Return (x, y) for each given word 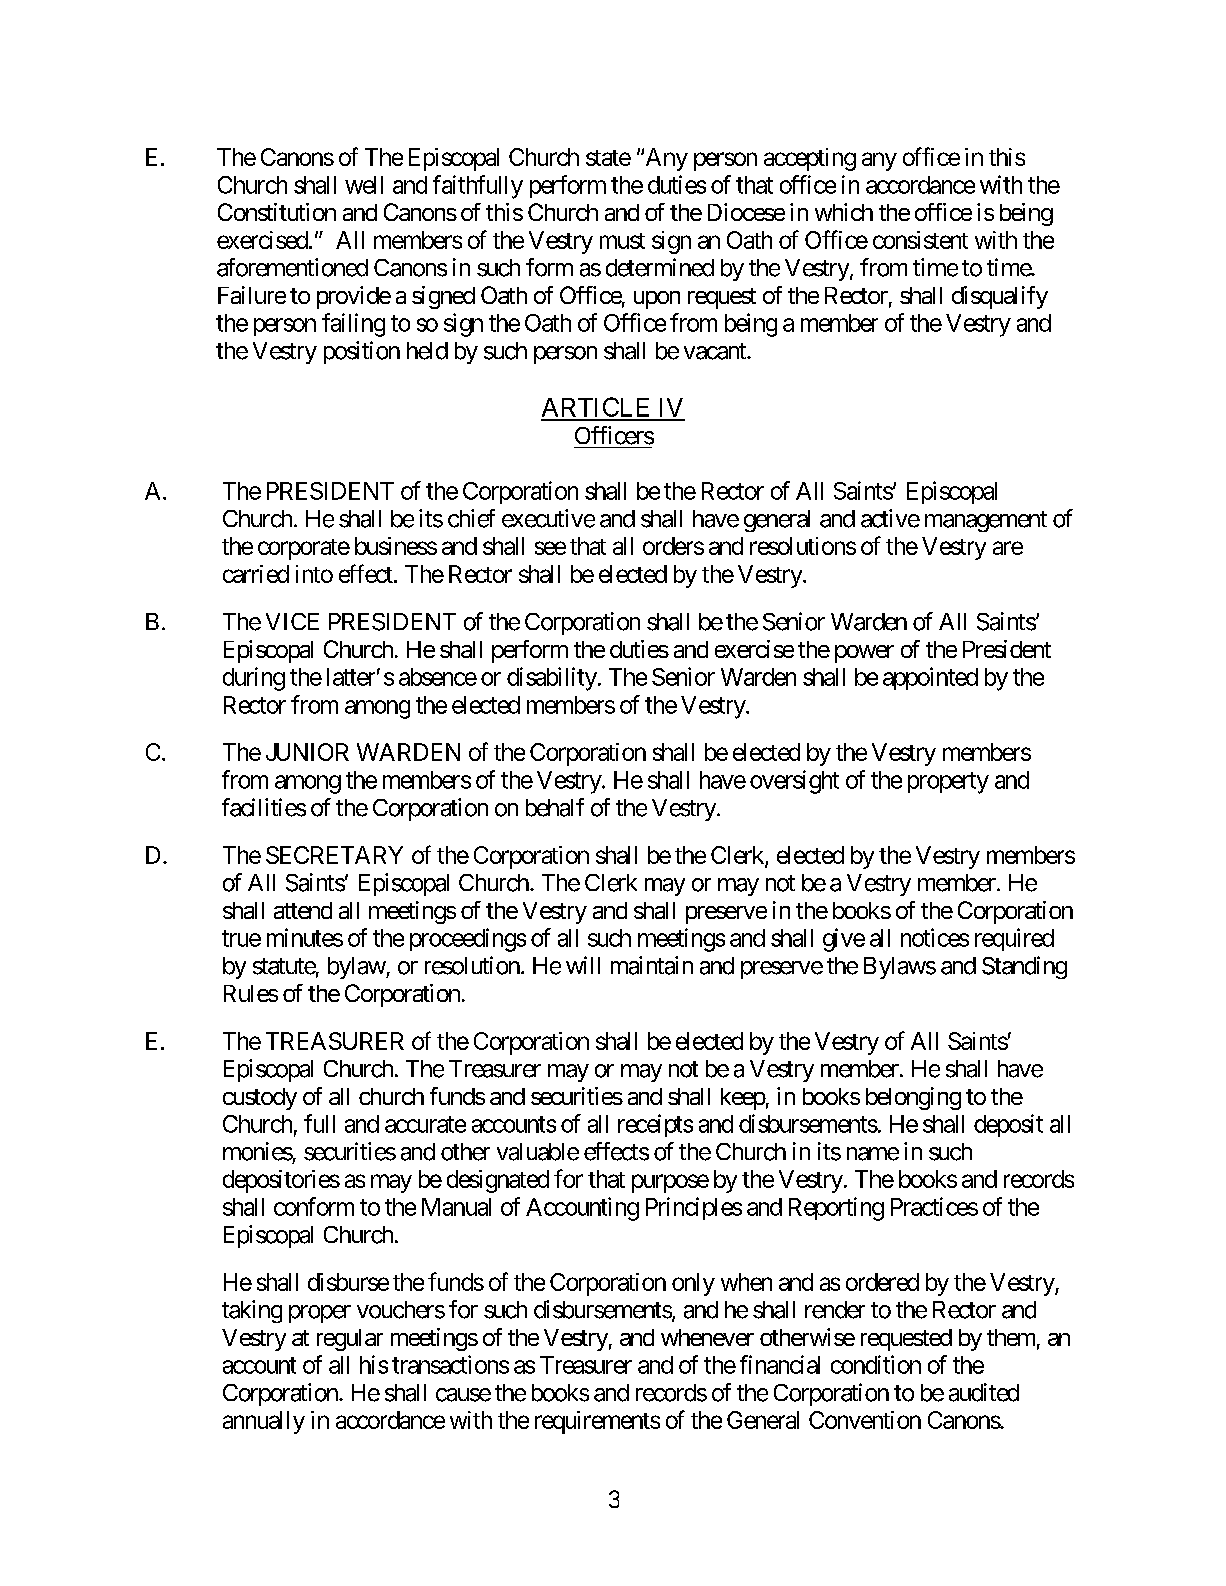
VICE (292, 621)
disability (552, 679)
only (693, 1284)
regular (350, 1340)
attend (303, 910)
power (864, 654)
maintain (652, 965)
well (364, 185)
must (622, 241)
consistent (920, 240)
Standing (1024, 967)
